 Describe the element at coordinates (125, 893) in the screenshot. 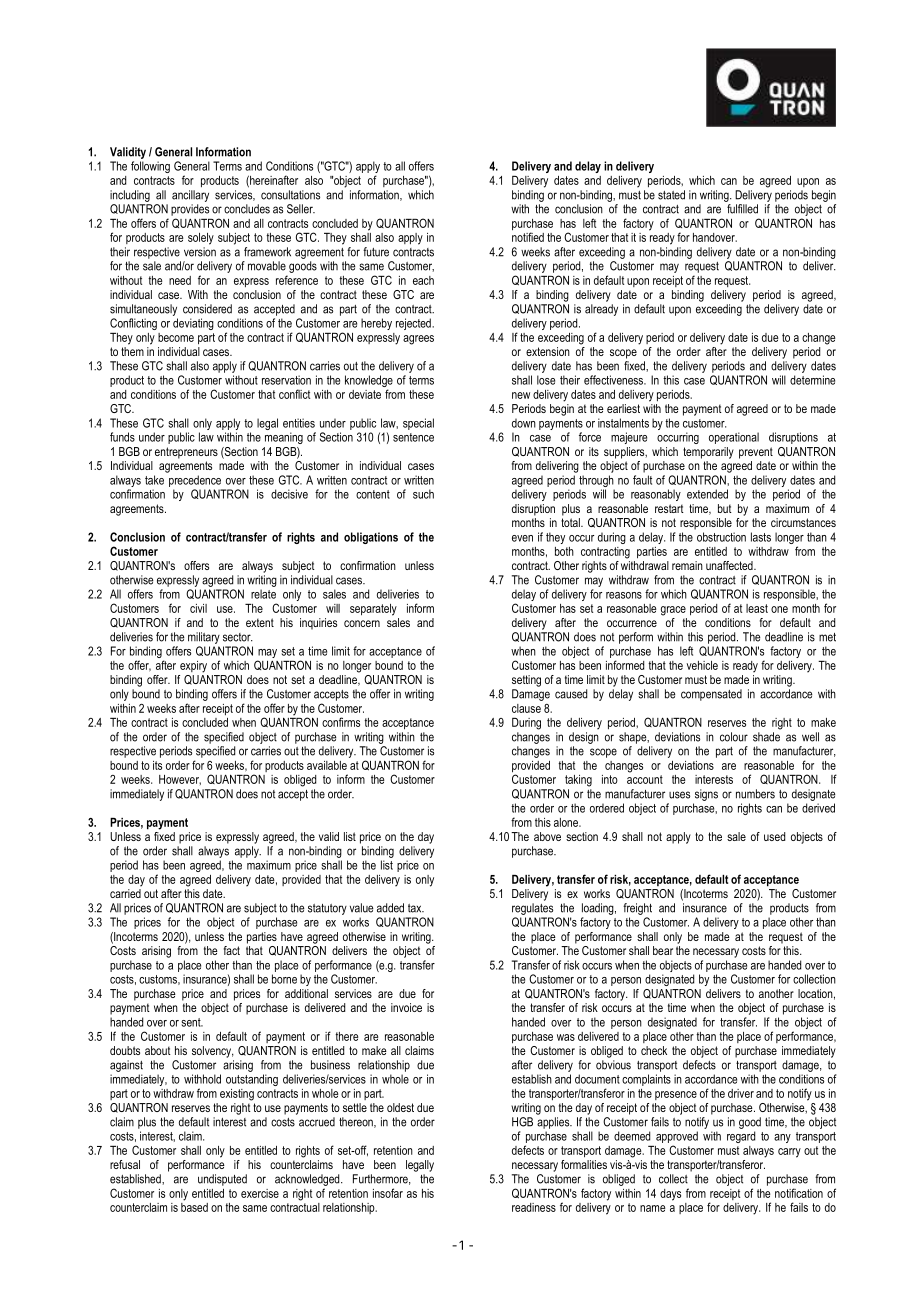

I see `carried` at that location.
